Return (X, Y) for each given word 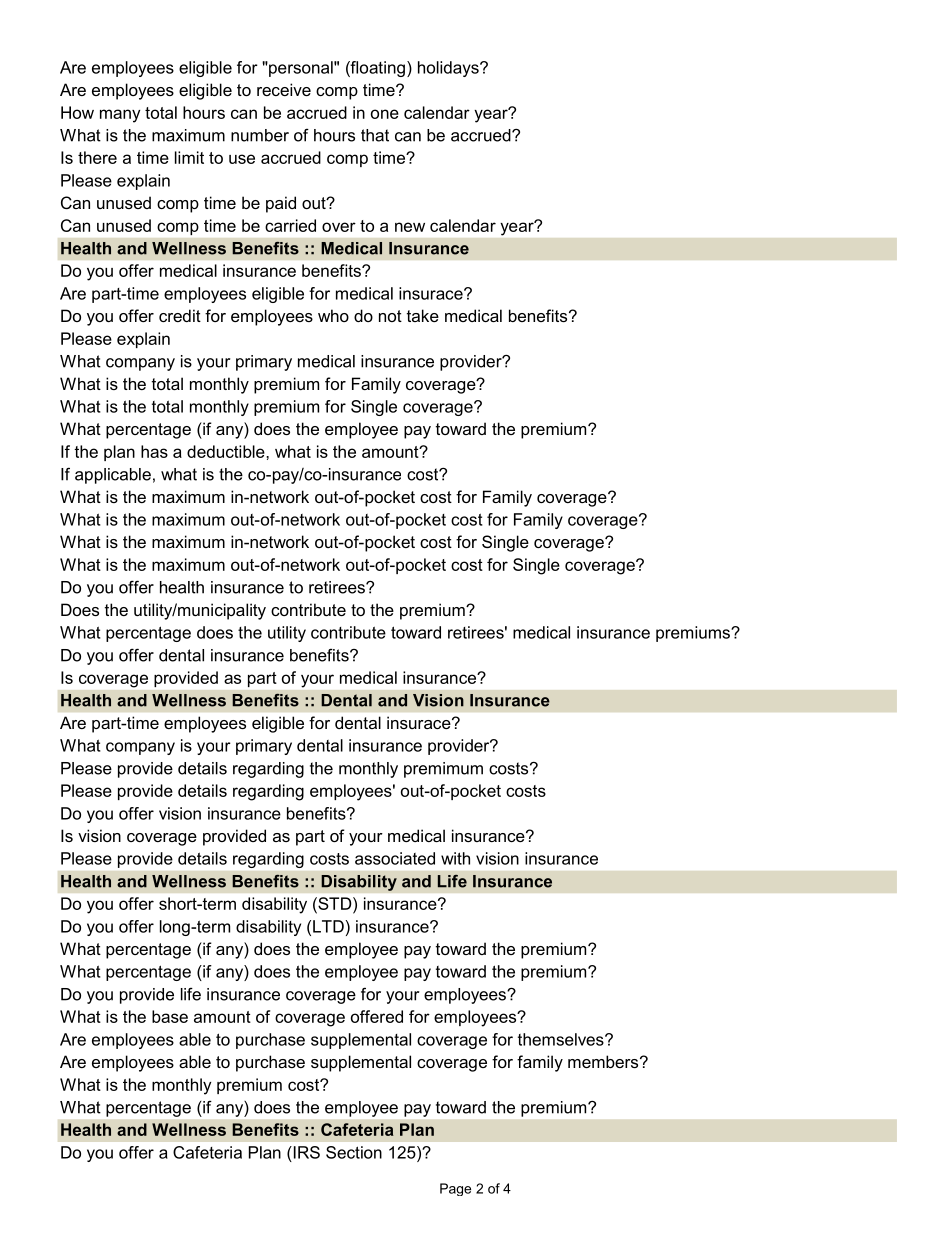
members (604, 1061)
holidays (449, 69)
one (385, 114)
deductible (227, 451)
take (423, 315)
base (170, 1016)
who (333, 315)
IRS (305, 1152)
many (120, 116)
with (455, 858)
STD (335, 903)
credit (180, 315)
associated (395, 858)
